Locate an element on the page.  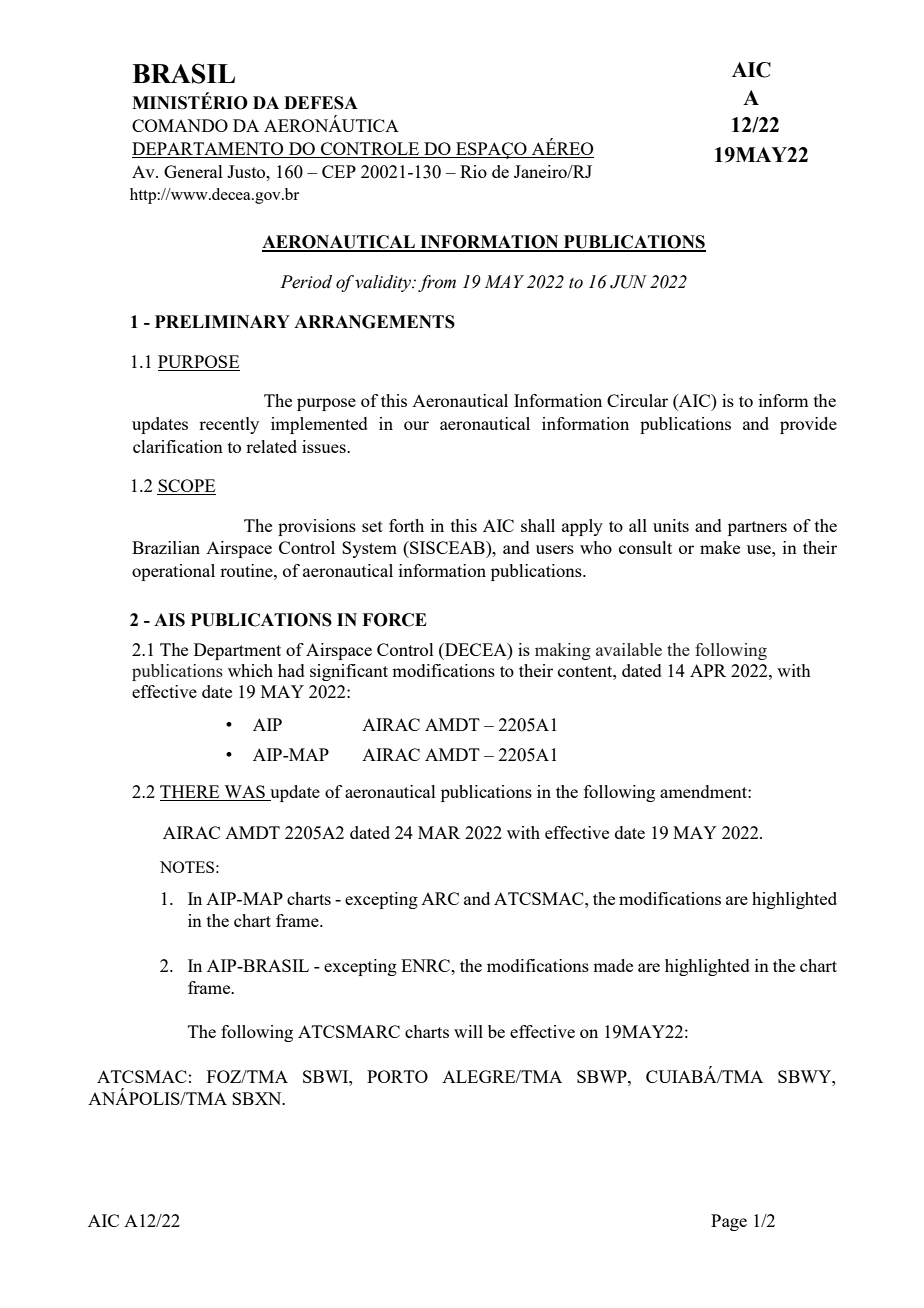
from is located at coordinates (437, 283).
